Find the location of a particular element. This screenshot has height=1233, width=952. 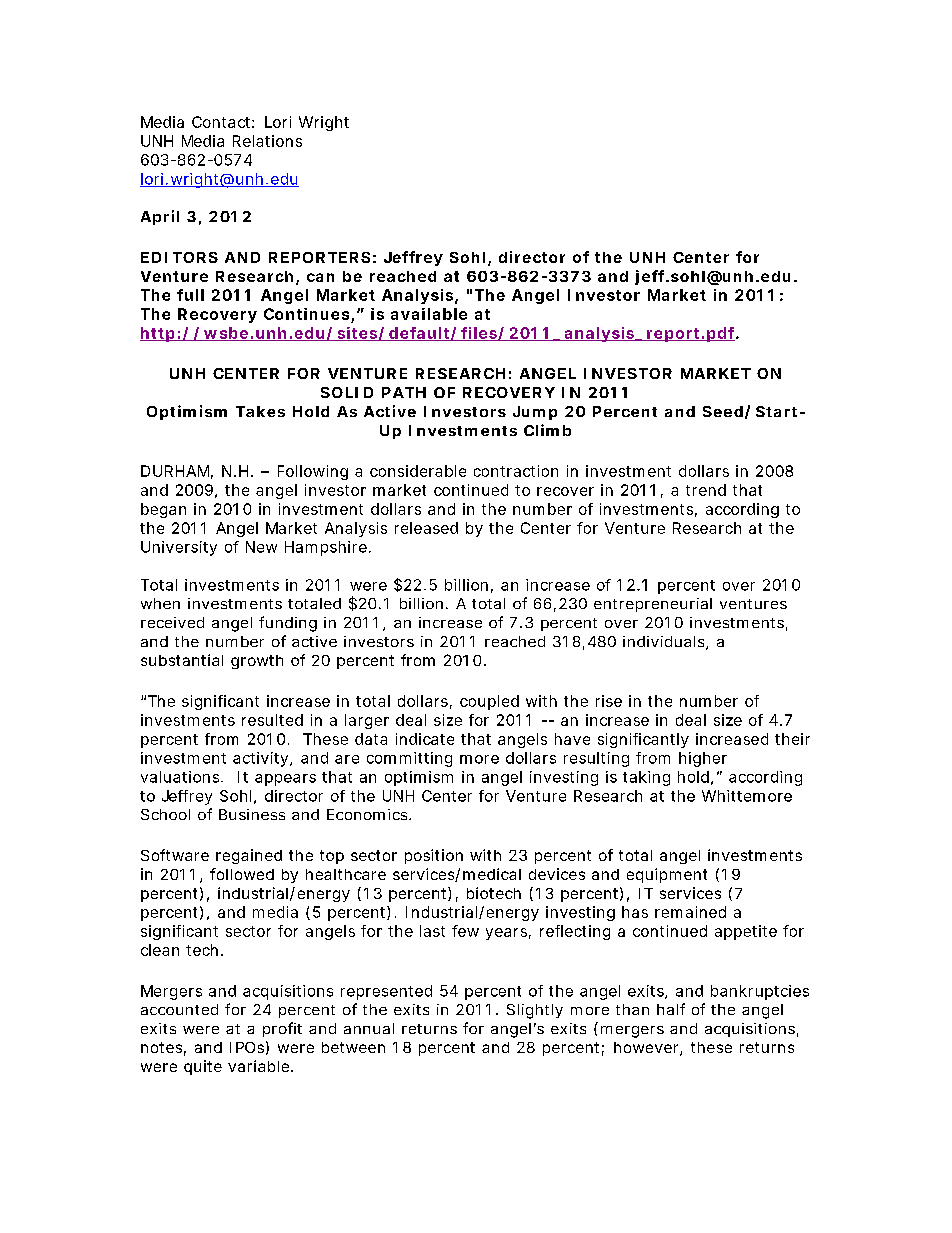

contraction is located at coordinates (516, 471).
